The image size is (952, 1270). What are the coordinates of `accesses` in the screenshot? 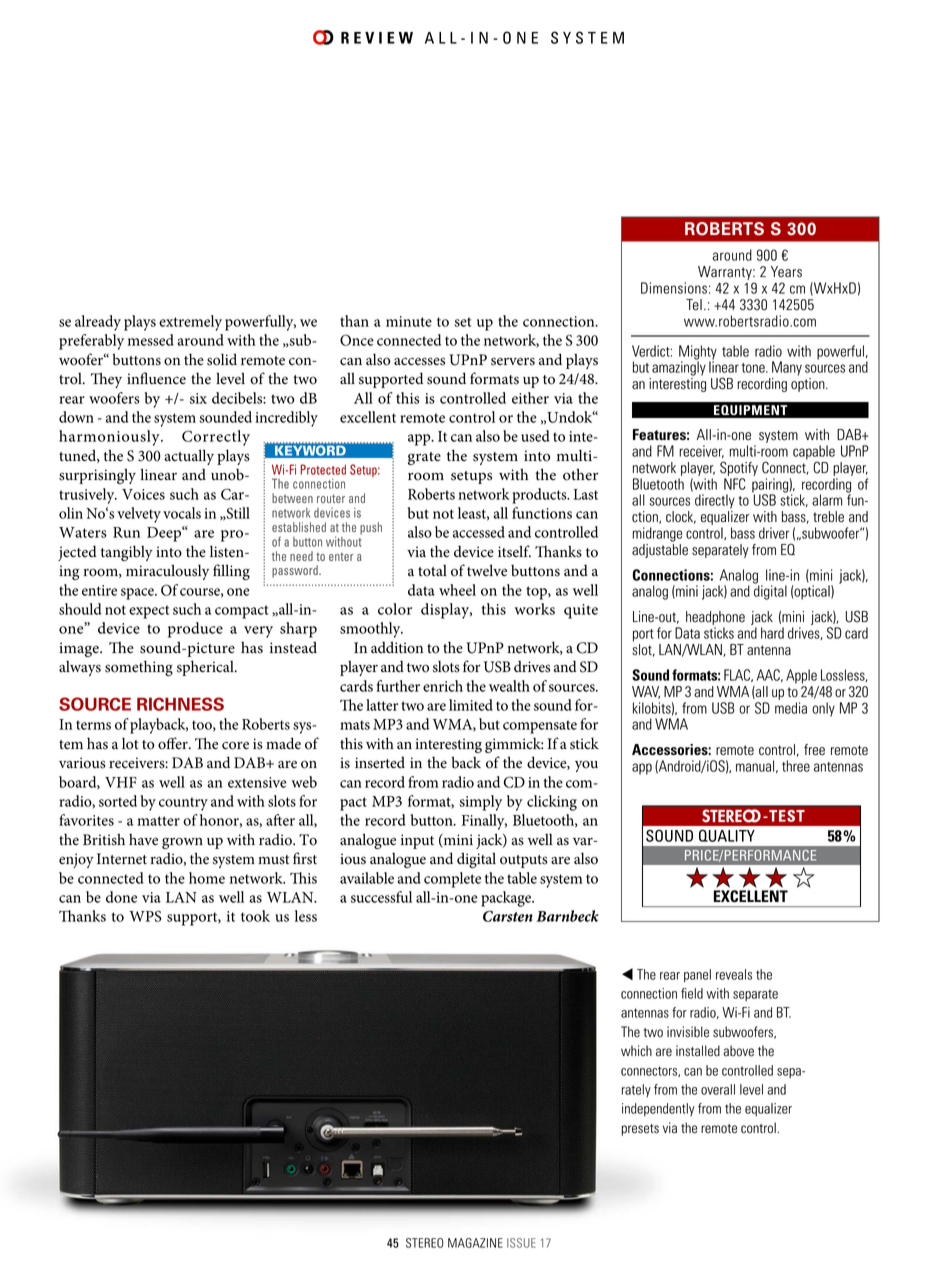 It's located at (419, 361).
